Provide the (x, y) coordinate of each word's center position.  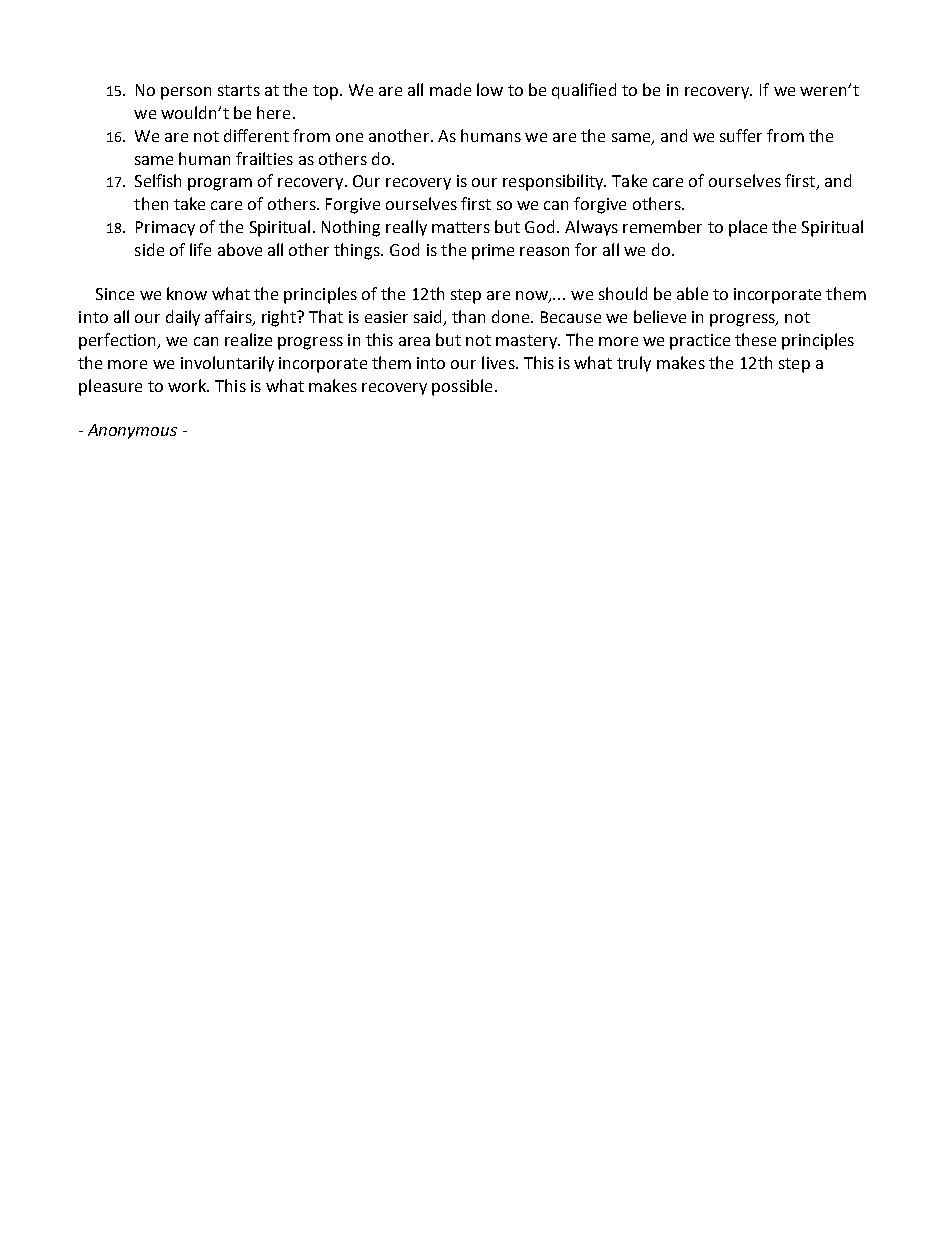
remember (662, 226)
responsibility (554, 182)
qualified (584, 91)
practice (700, 342)
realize (248, 339)
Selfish (158, 180)
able (692, 293)
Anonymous (132, 431)
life (200, 249)
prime (493, 252)
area (414, 341)
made (450, 89)
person (186, 93)
